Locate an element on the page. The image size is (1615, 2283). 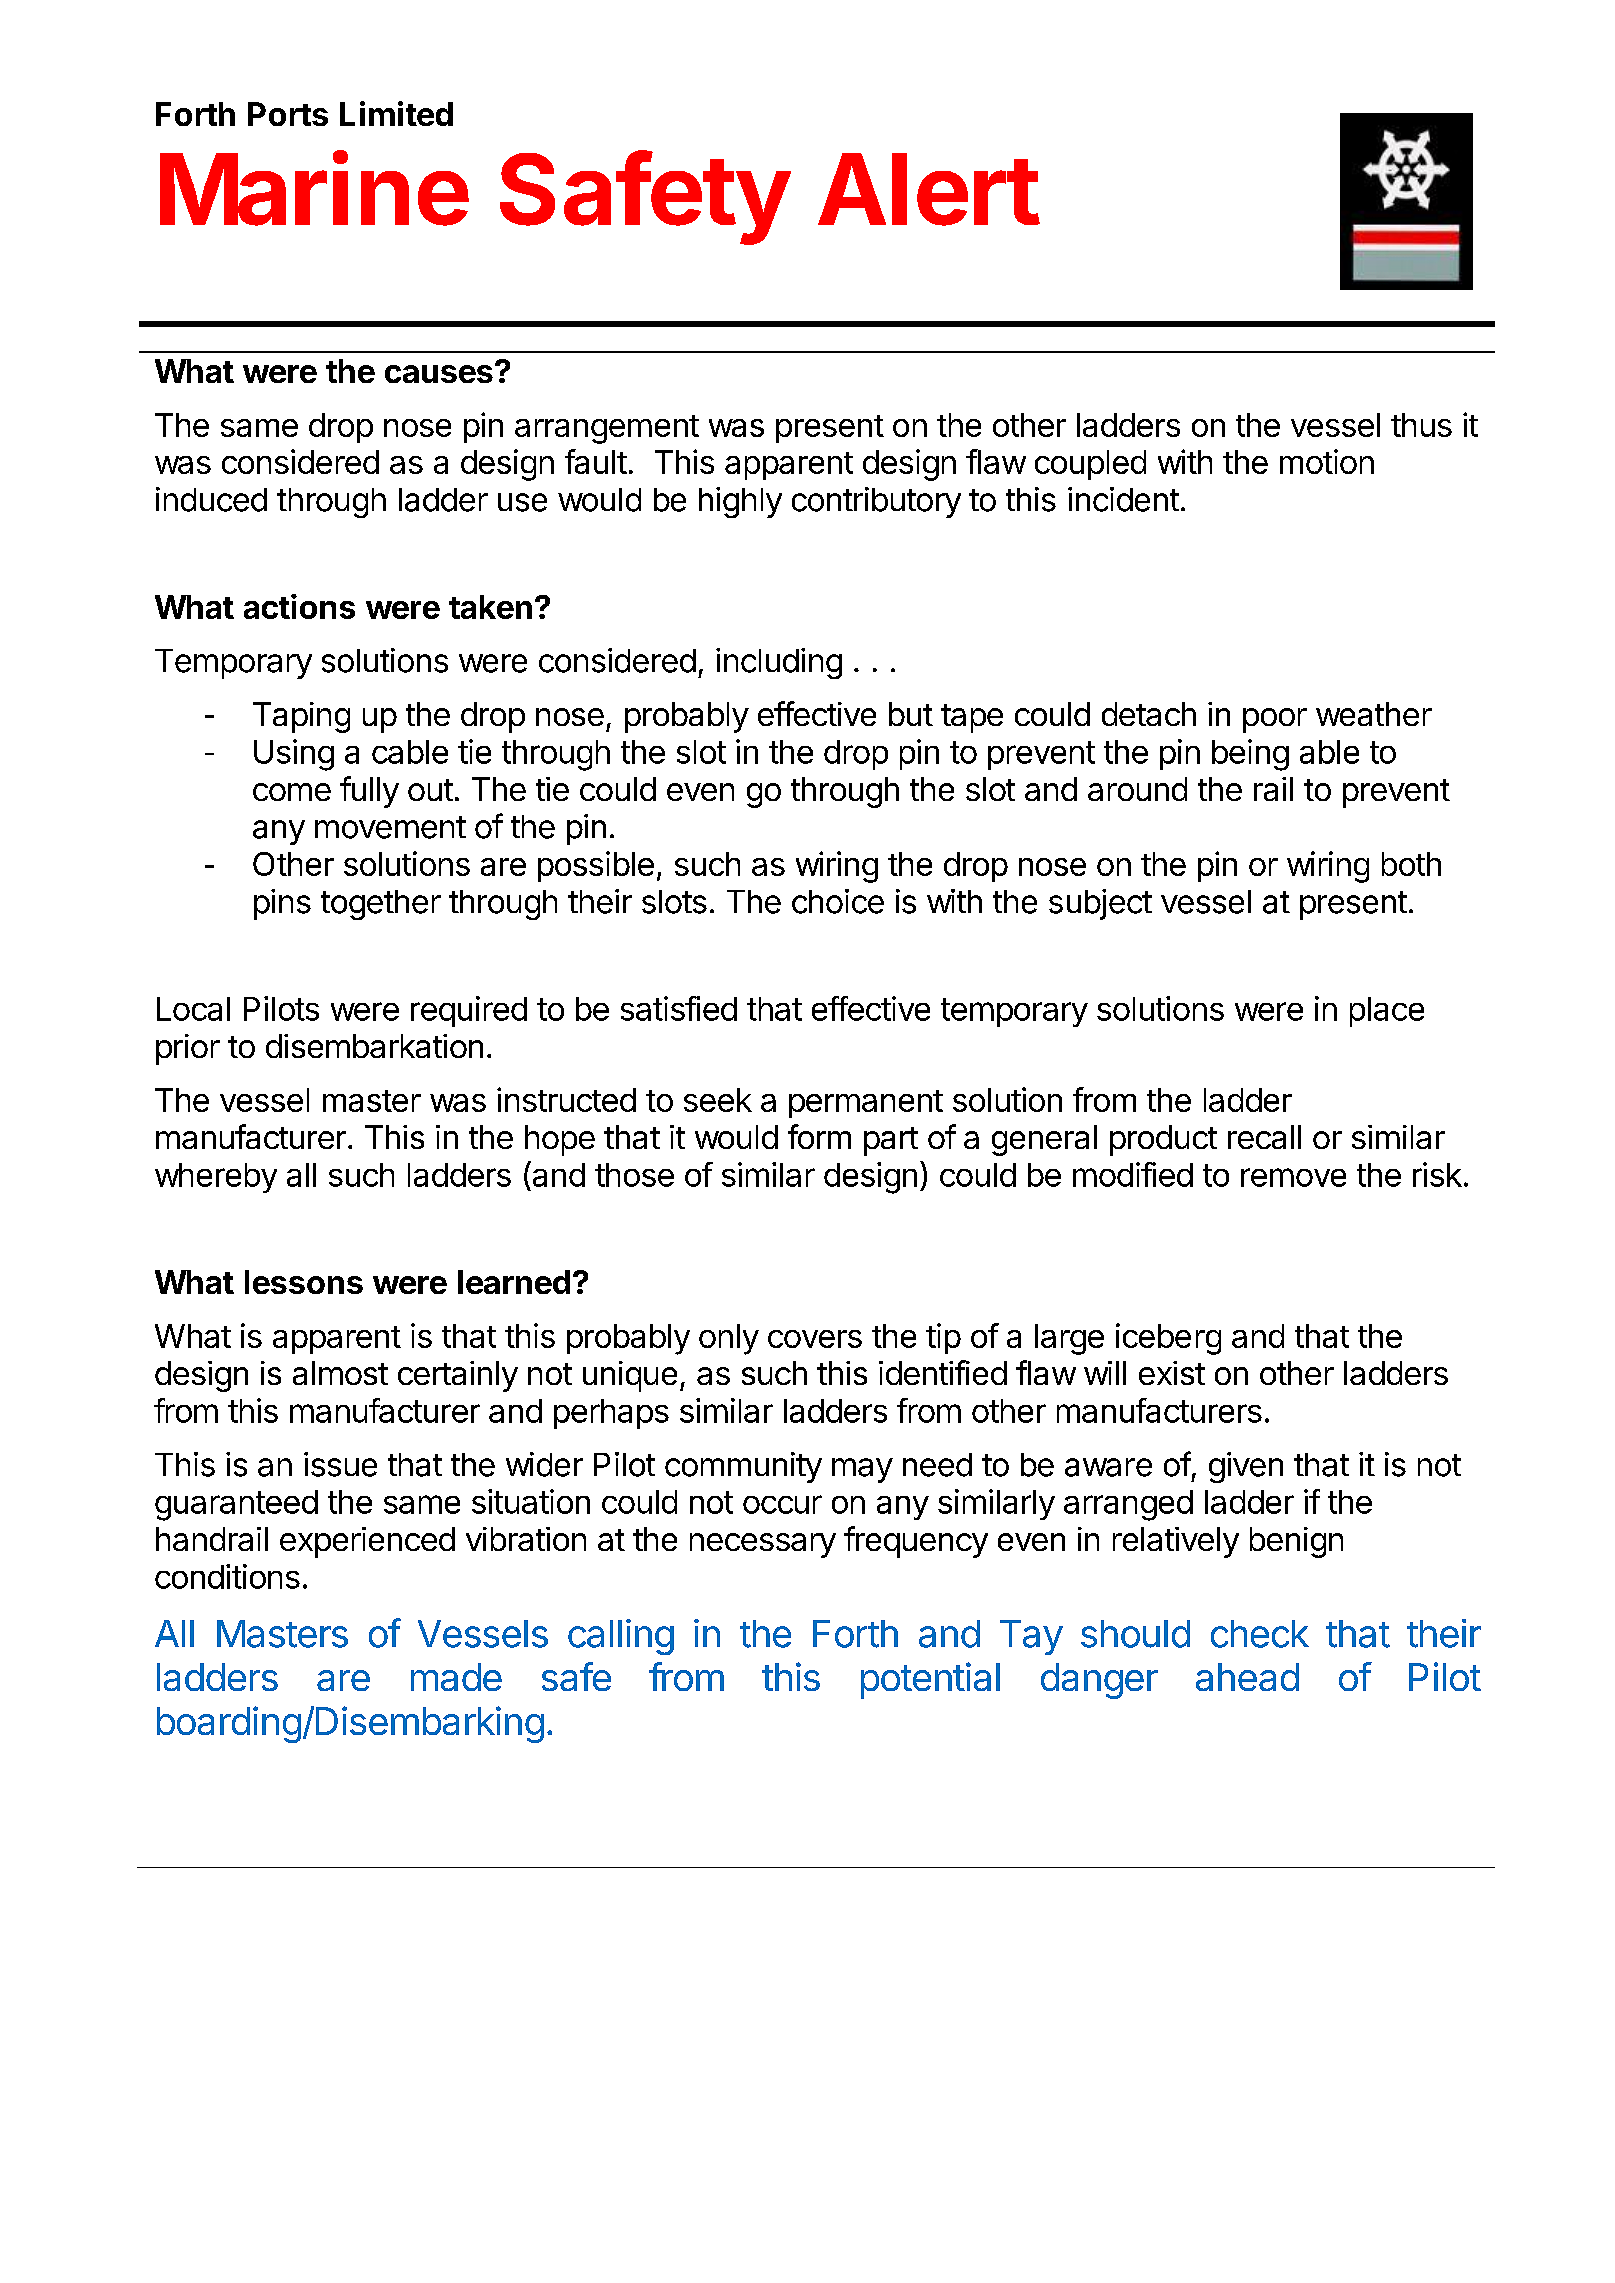
poor is located at coordinates (1275, 720).
